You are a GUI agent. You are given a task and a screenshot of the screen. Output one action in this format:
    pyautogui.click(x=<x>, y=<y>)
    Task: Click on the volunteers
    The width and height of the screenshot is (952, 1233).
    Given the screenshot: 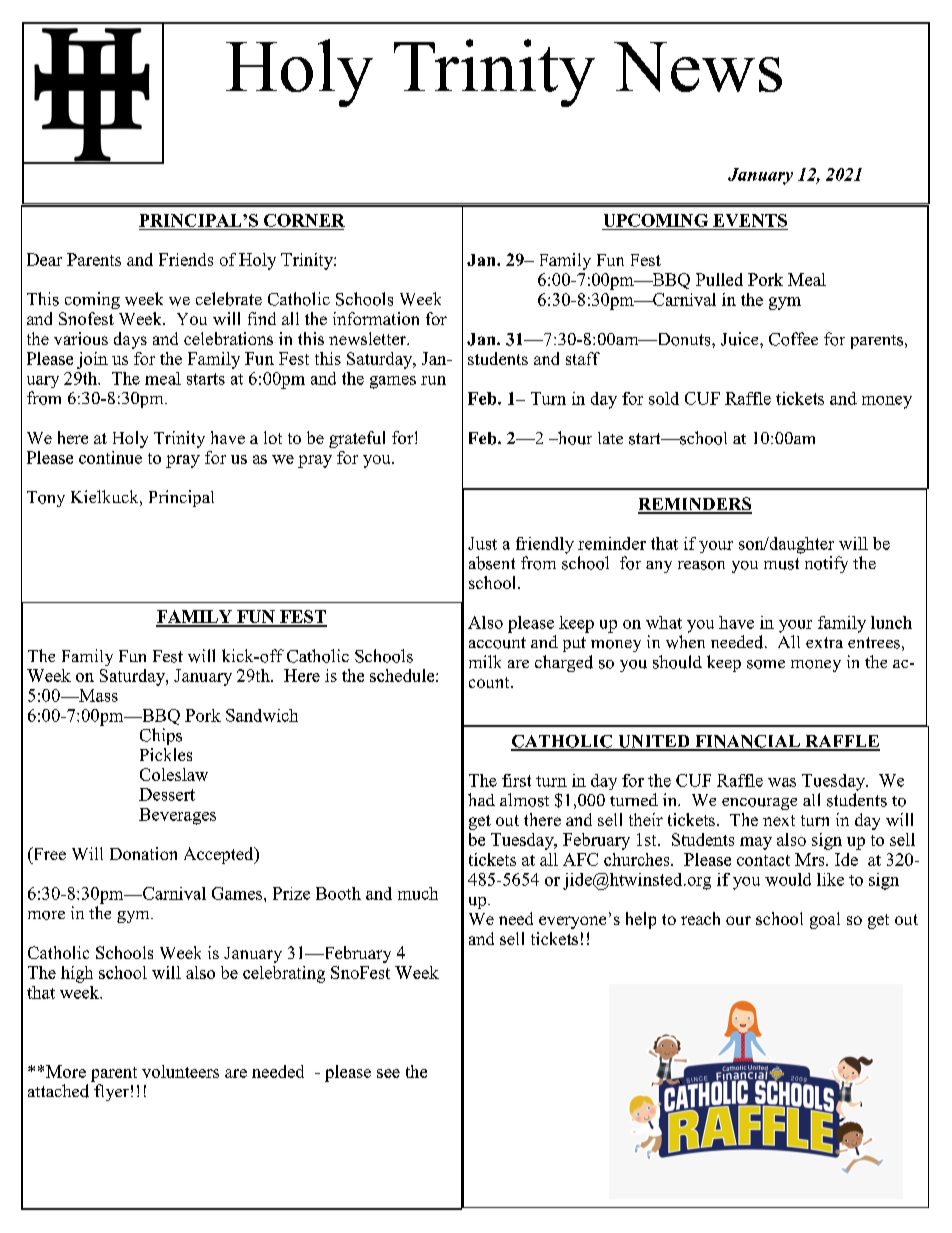 What is the action you would take?
    pyautogui.click(x=180, y=1071)
